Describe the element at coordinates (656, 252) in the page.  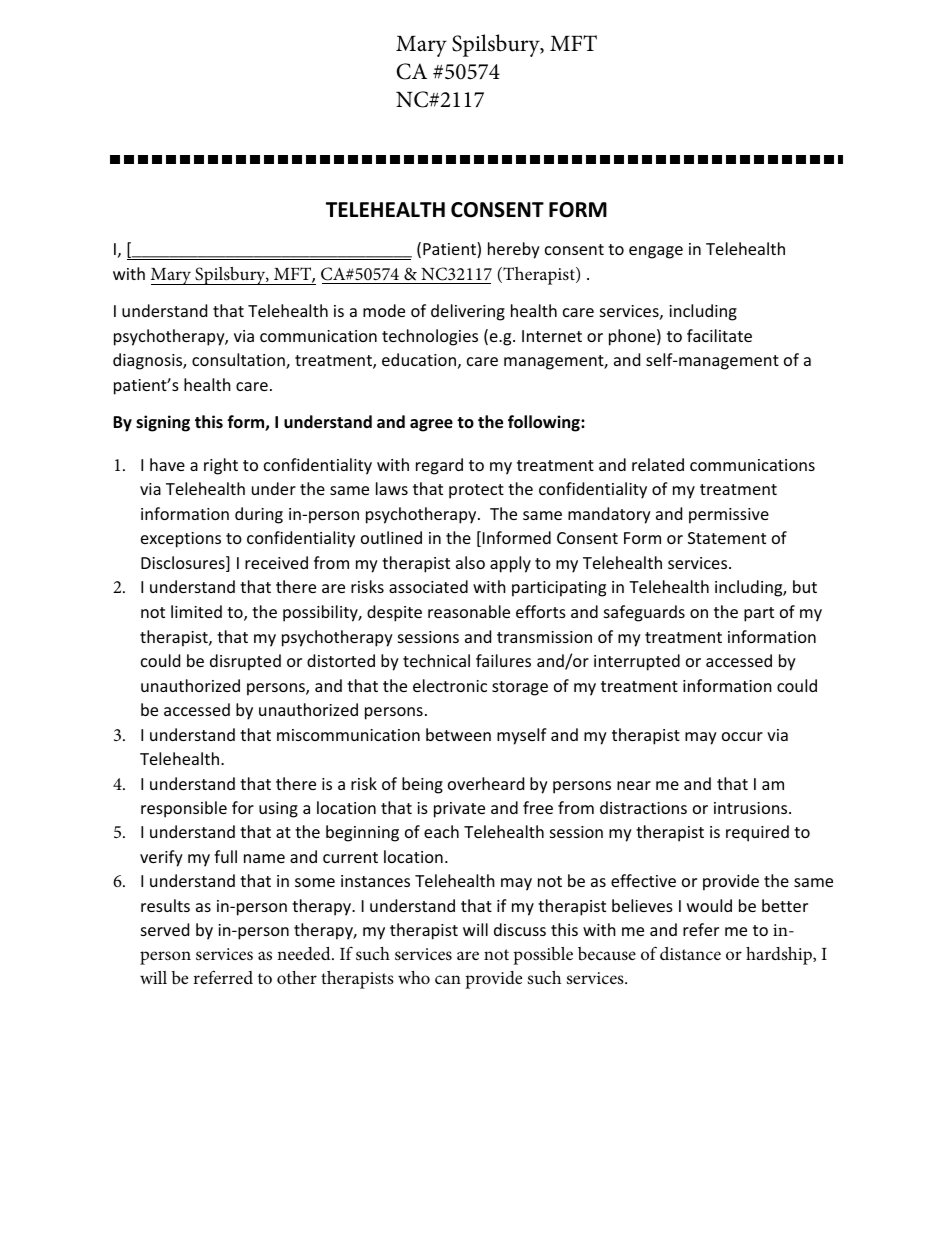
I see `engage` at that location.
